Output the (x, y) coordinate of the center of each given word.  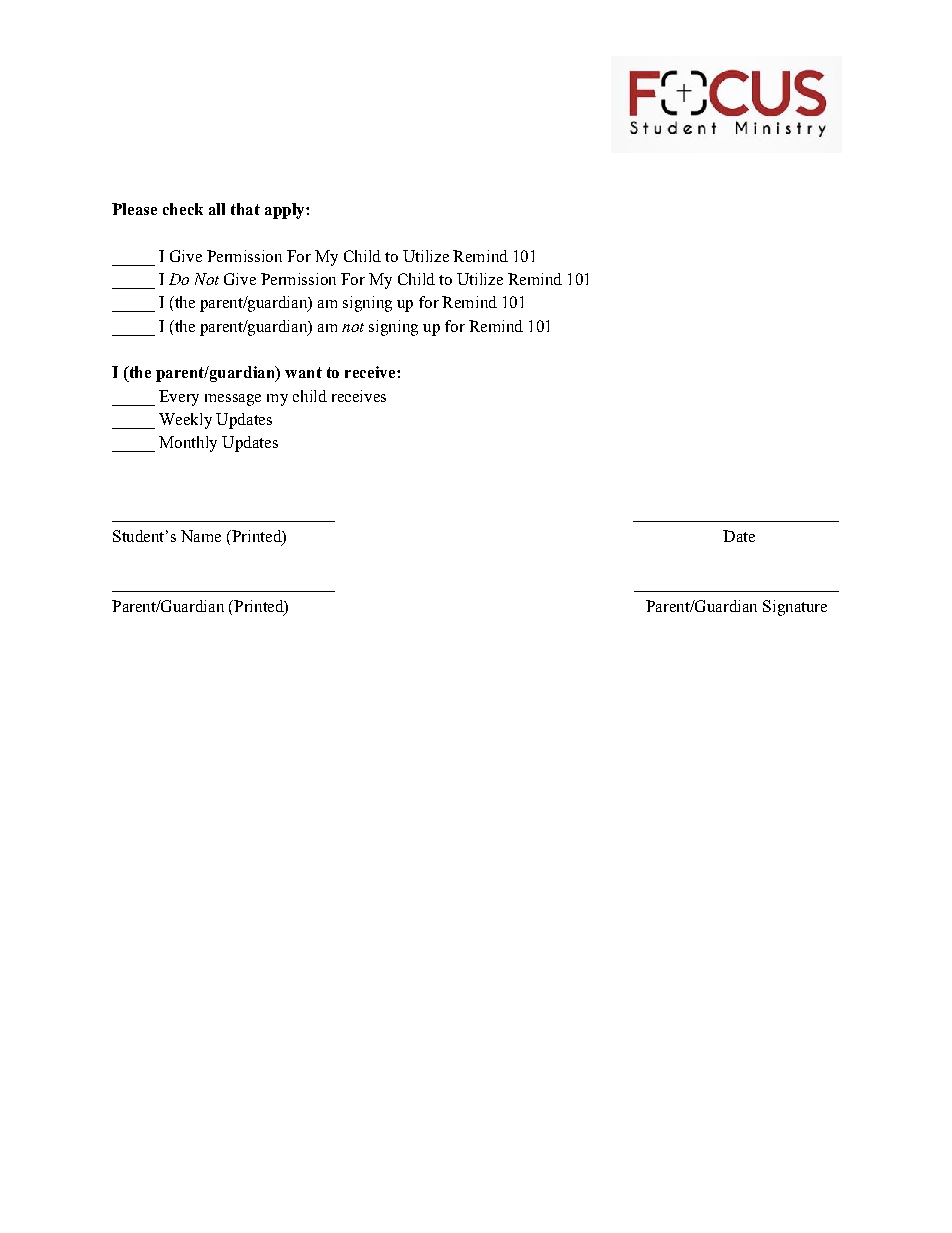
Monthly (188, 444)
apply (286, 211)
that (245, 209)
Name (201, 536)
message (233, 400)
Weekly (185, 421)
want (303, 372)
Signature (795, 608)
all (217, 209)
